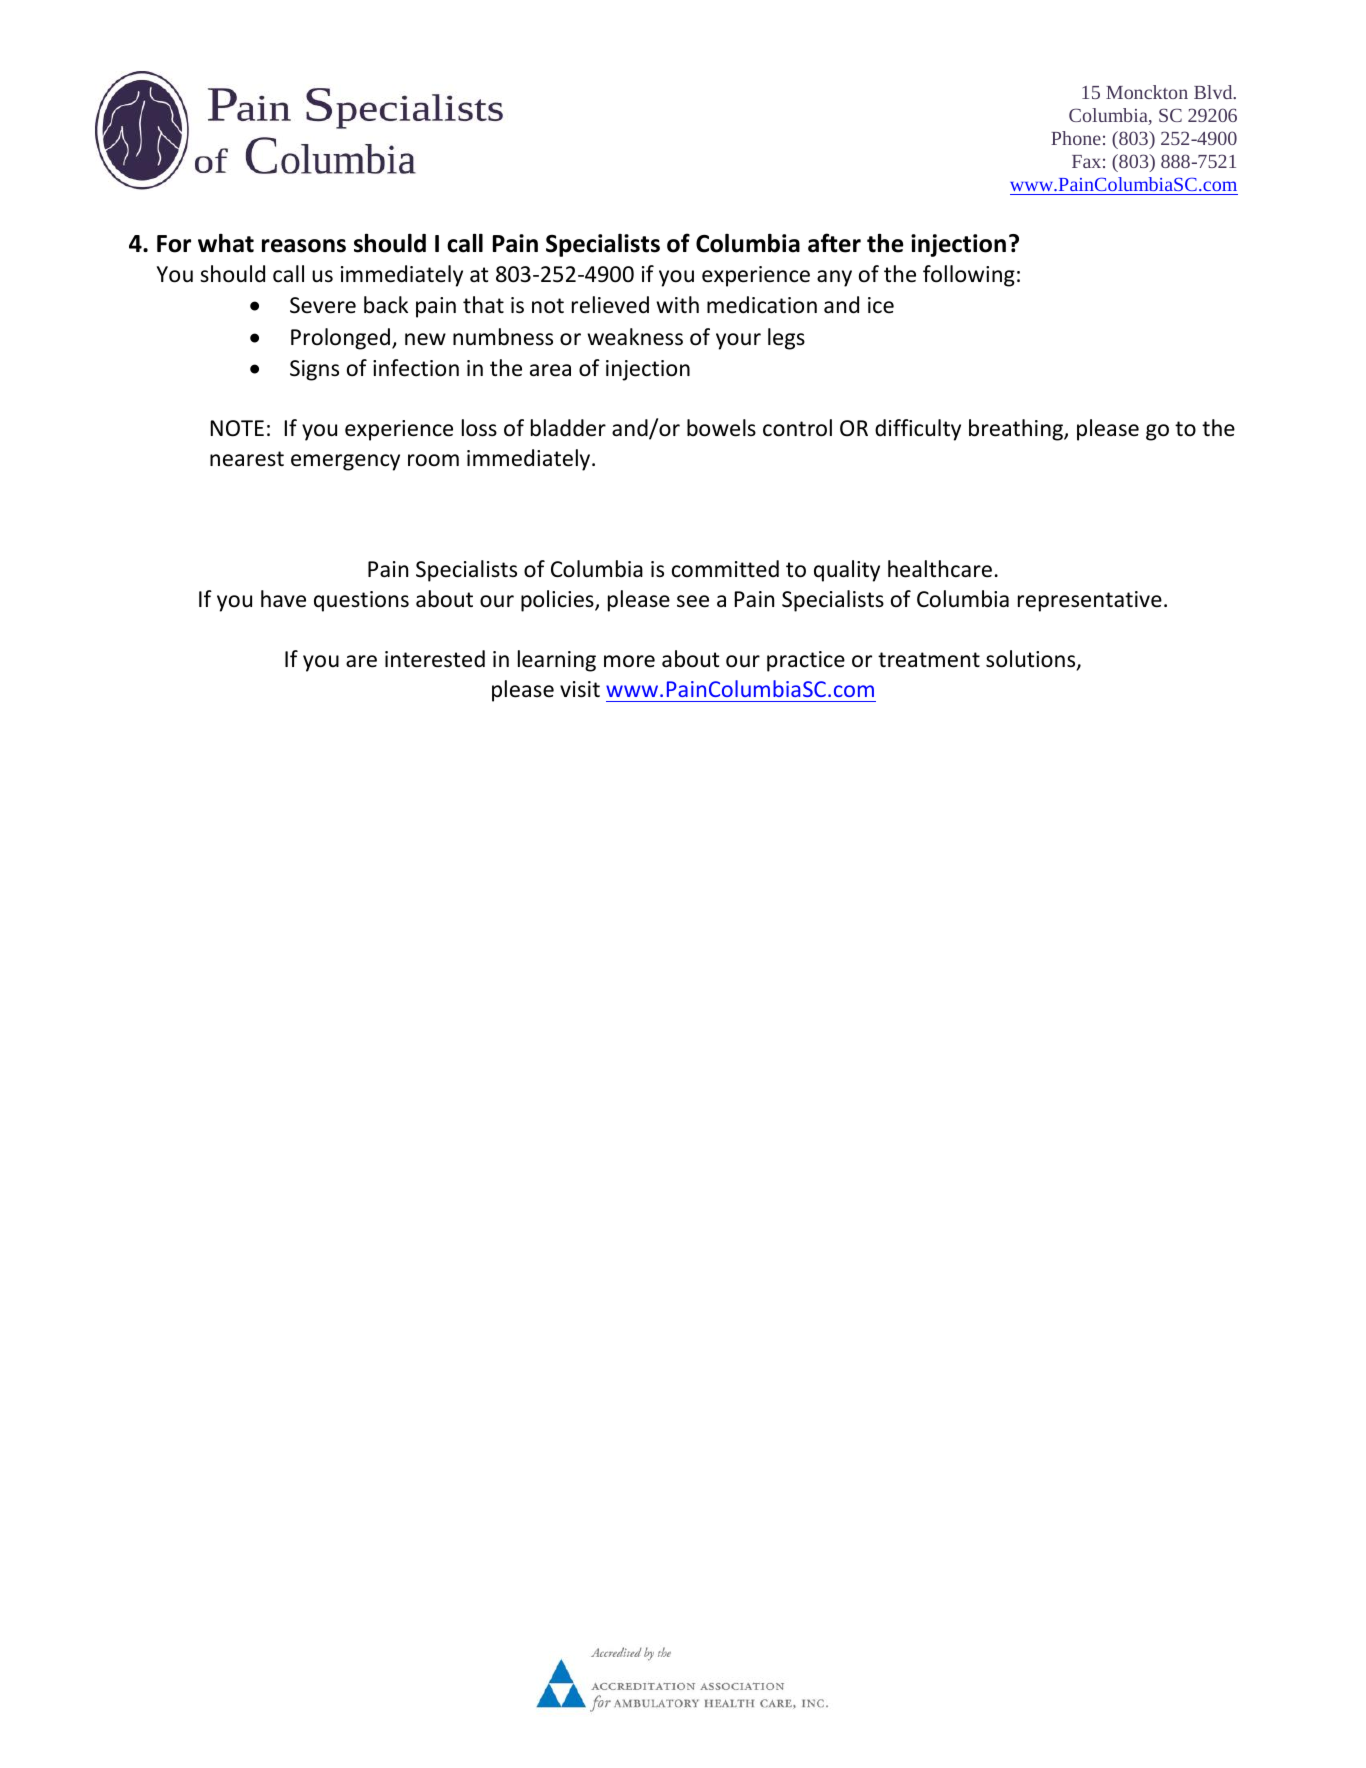  What do you see at coordinates (247, 459) in the screenshot?
I see `nearest` at bounding box center [247, 459].
